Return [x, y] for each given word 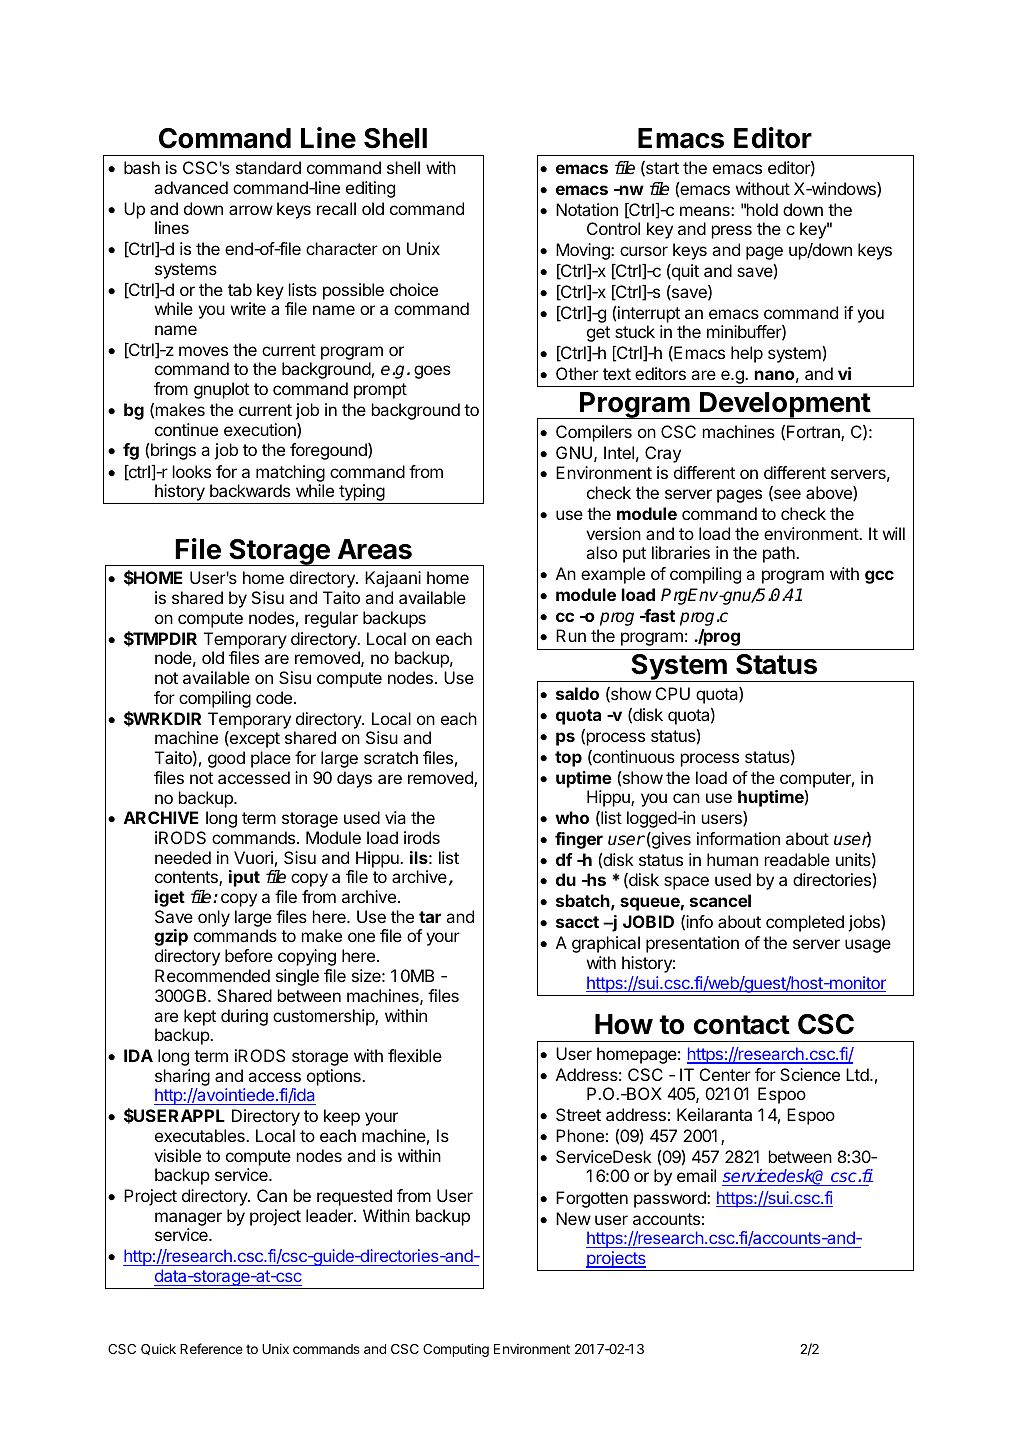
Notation [587, 209]
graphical [606, 944]
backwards [250, 490]
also [601, 552]
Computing [456, 1350]
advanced [191, 187]
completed [805, 923]
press [732, 232]
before [249, 955]
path [780, 554]
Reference [211, 1348]
